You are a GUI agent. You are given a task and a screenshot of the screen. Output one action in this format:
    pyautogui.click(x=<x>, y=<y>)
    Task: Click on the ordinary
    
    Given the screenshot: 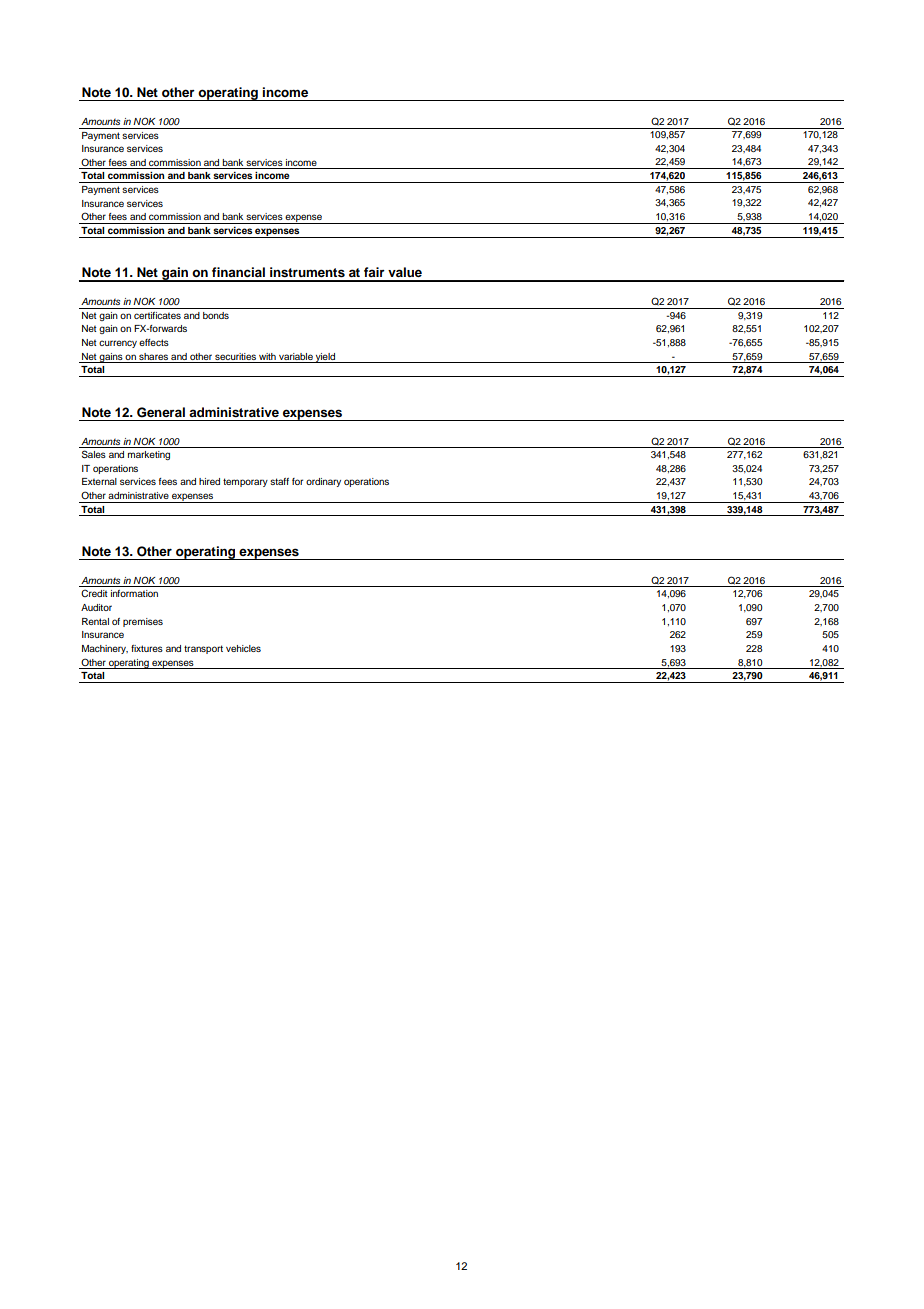 What is the action you would take?
    pyautogui.click(x=323, y=482)
